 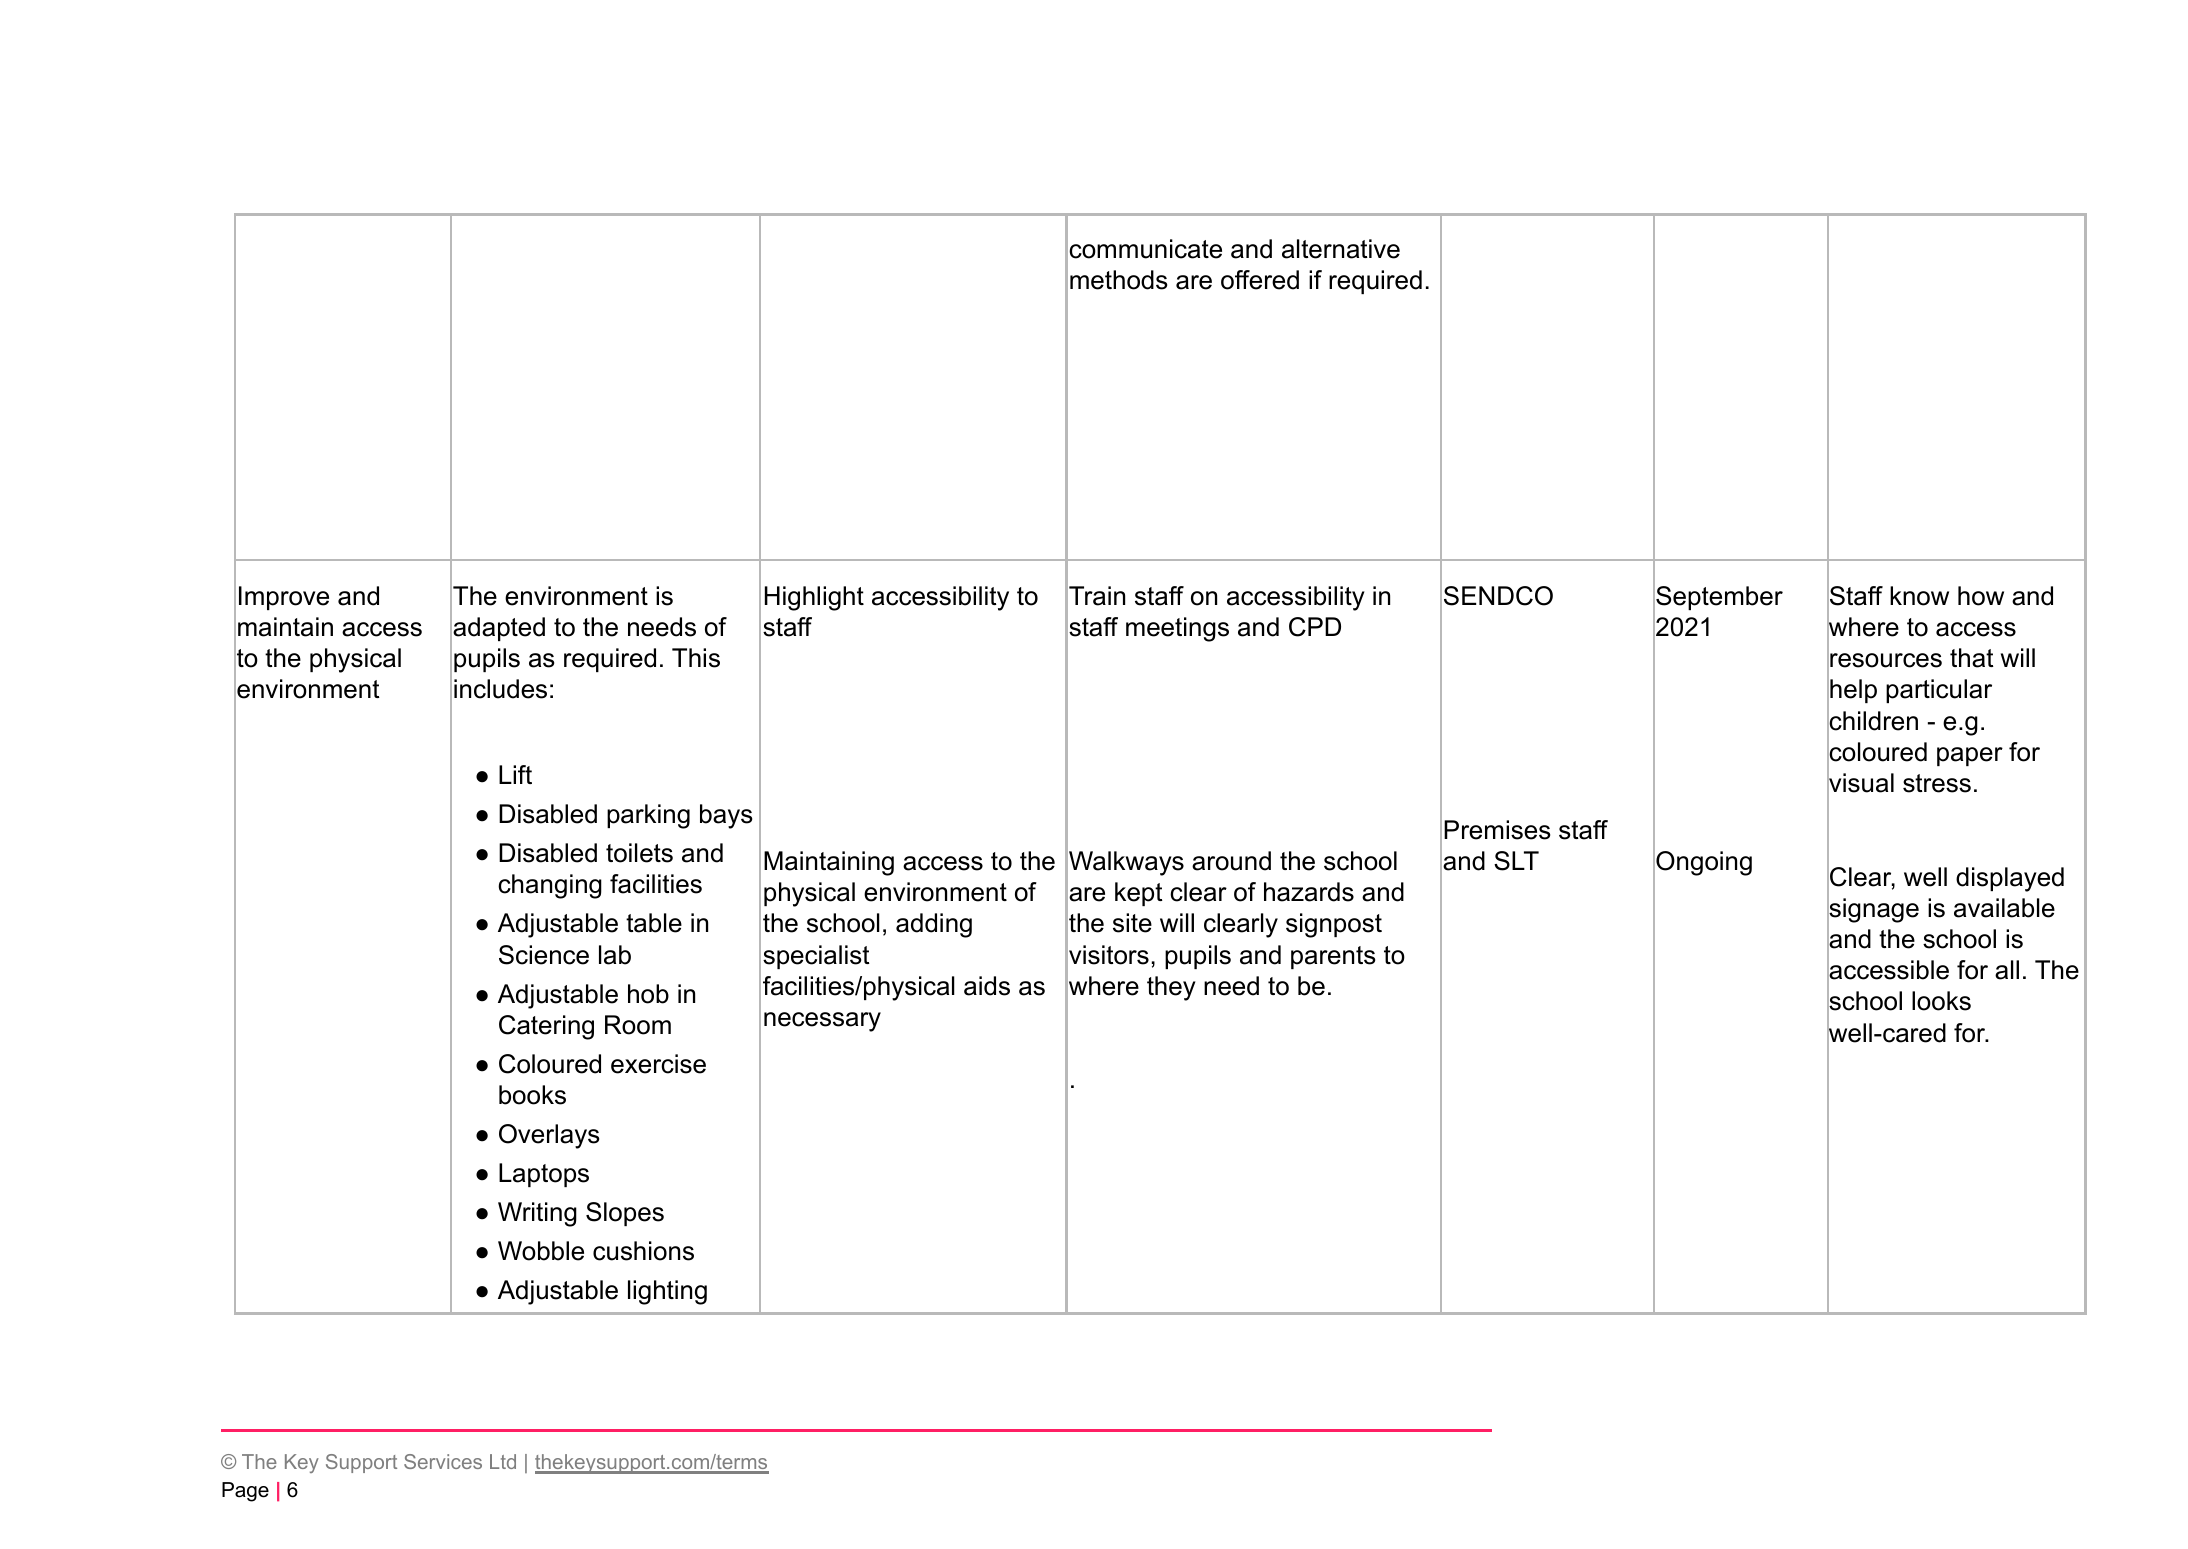 I want to click on methods, so click(x=1118, y=280).
